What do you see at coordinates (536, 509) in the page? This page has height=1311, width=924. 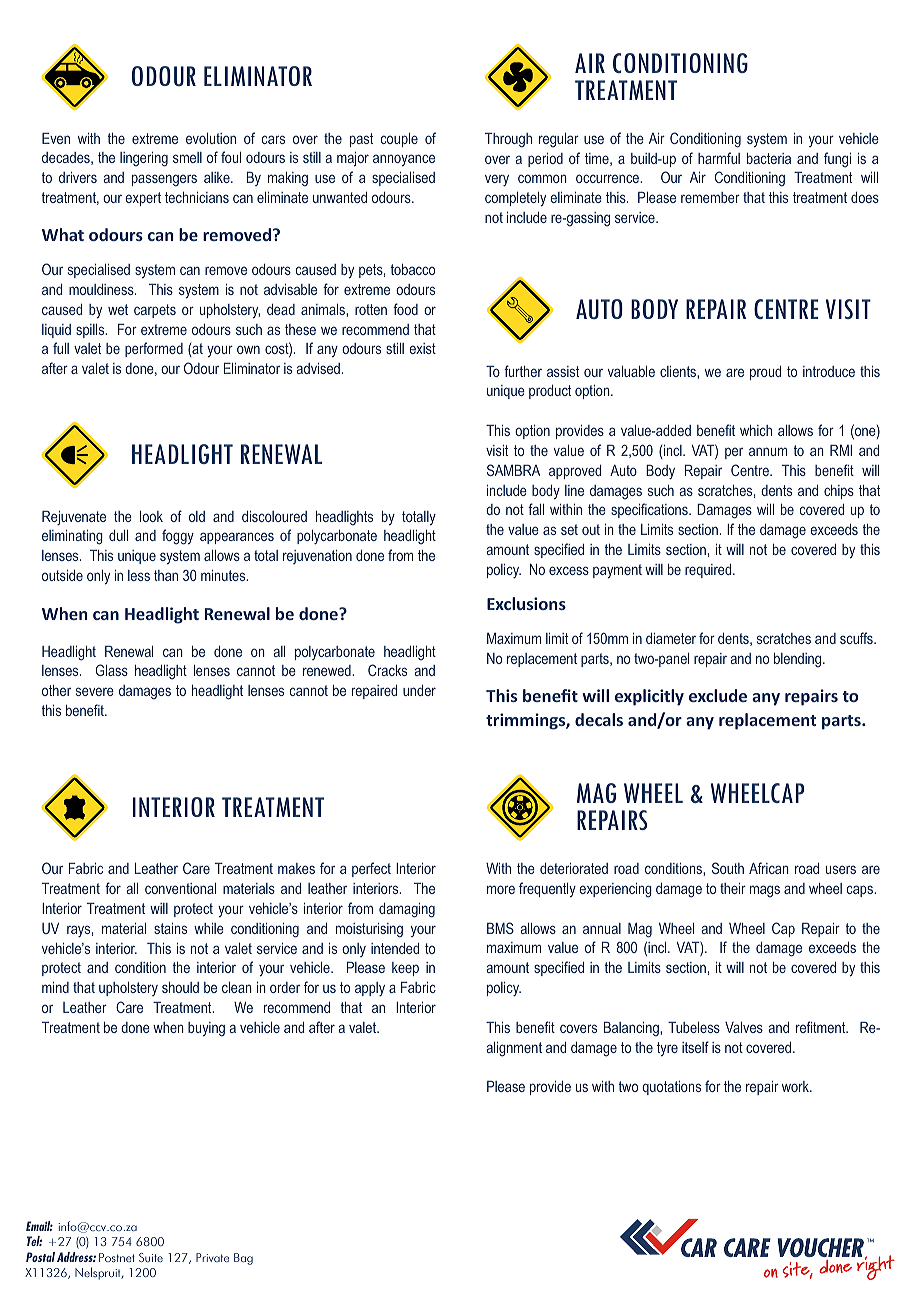 I see `fall` at bounding box center [536, 509].
